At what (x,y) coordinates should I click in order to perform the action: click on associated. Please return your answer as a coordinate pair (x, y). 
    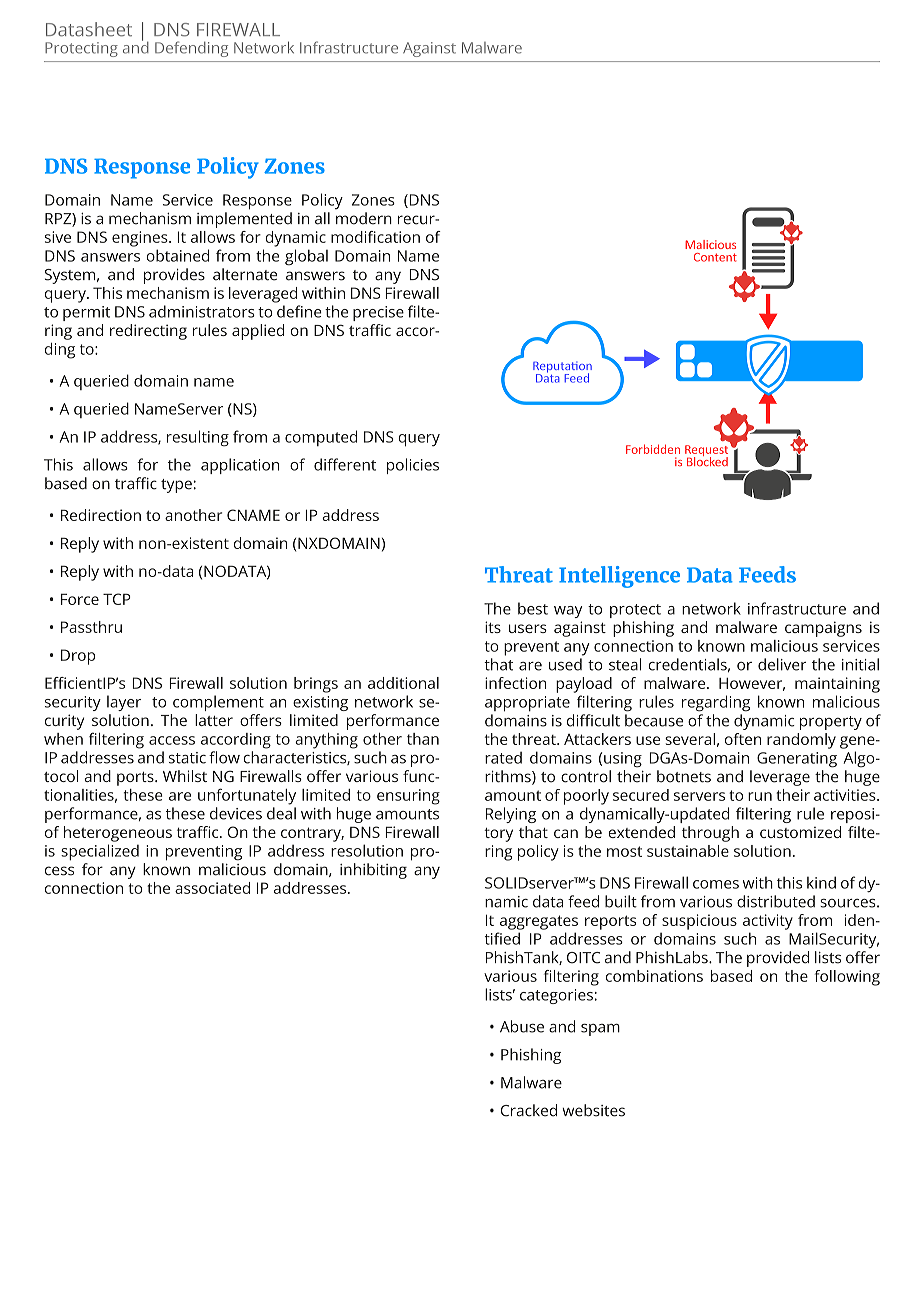
    Looking at the image, I should click on (212, 888).
